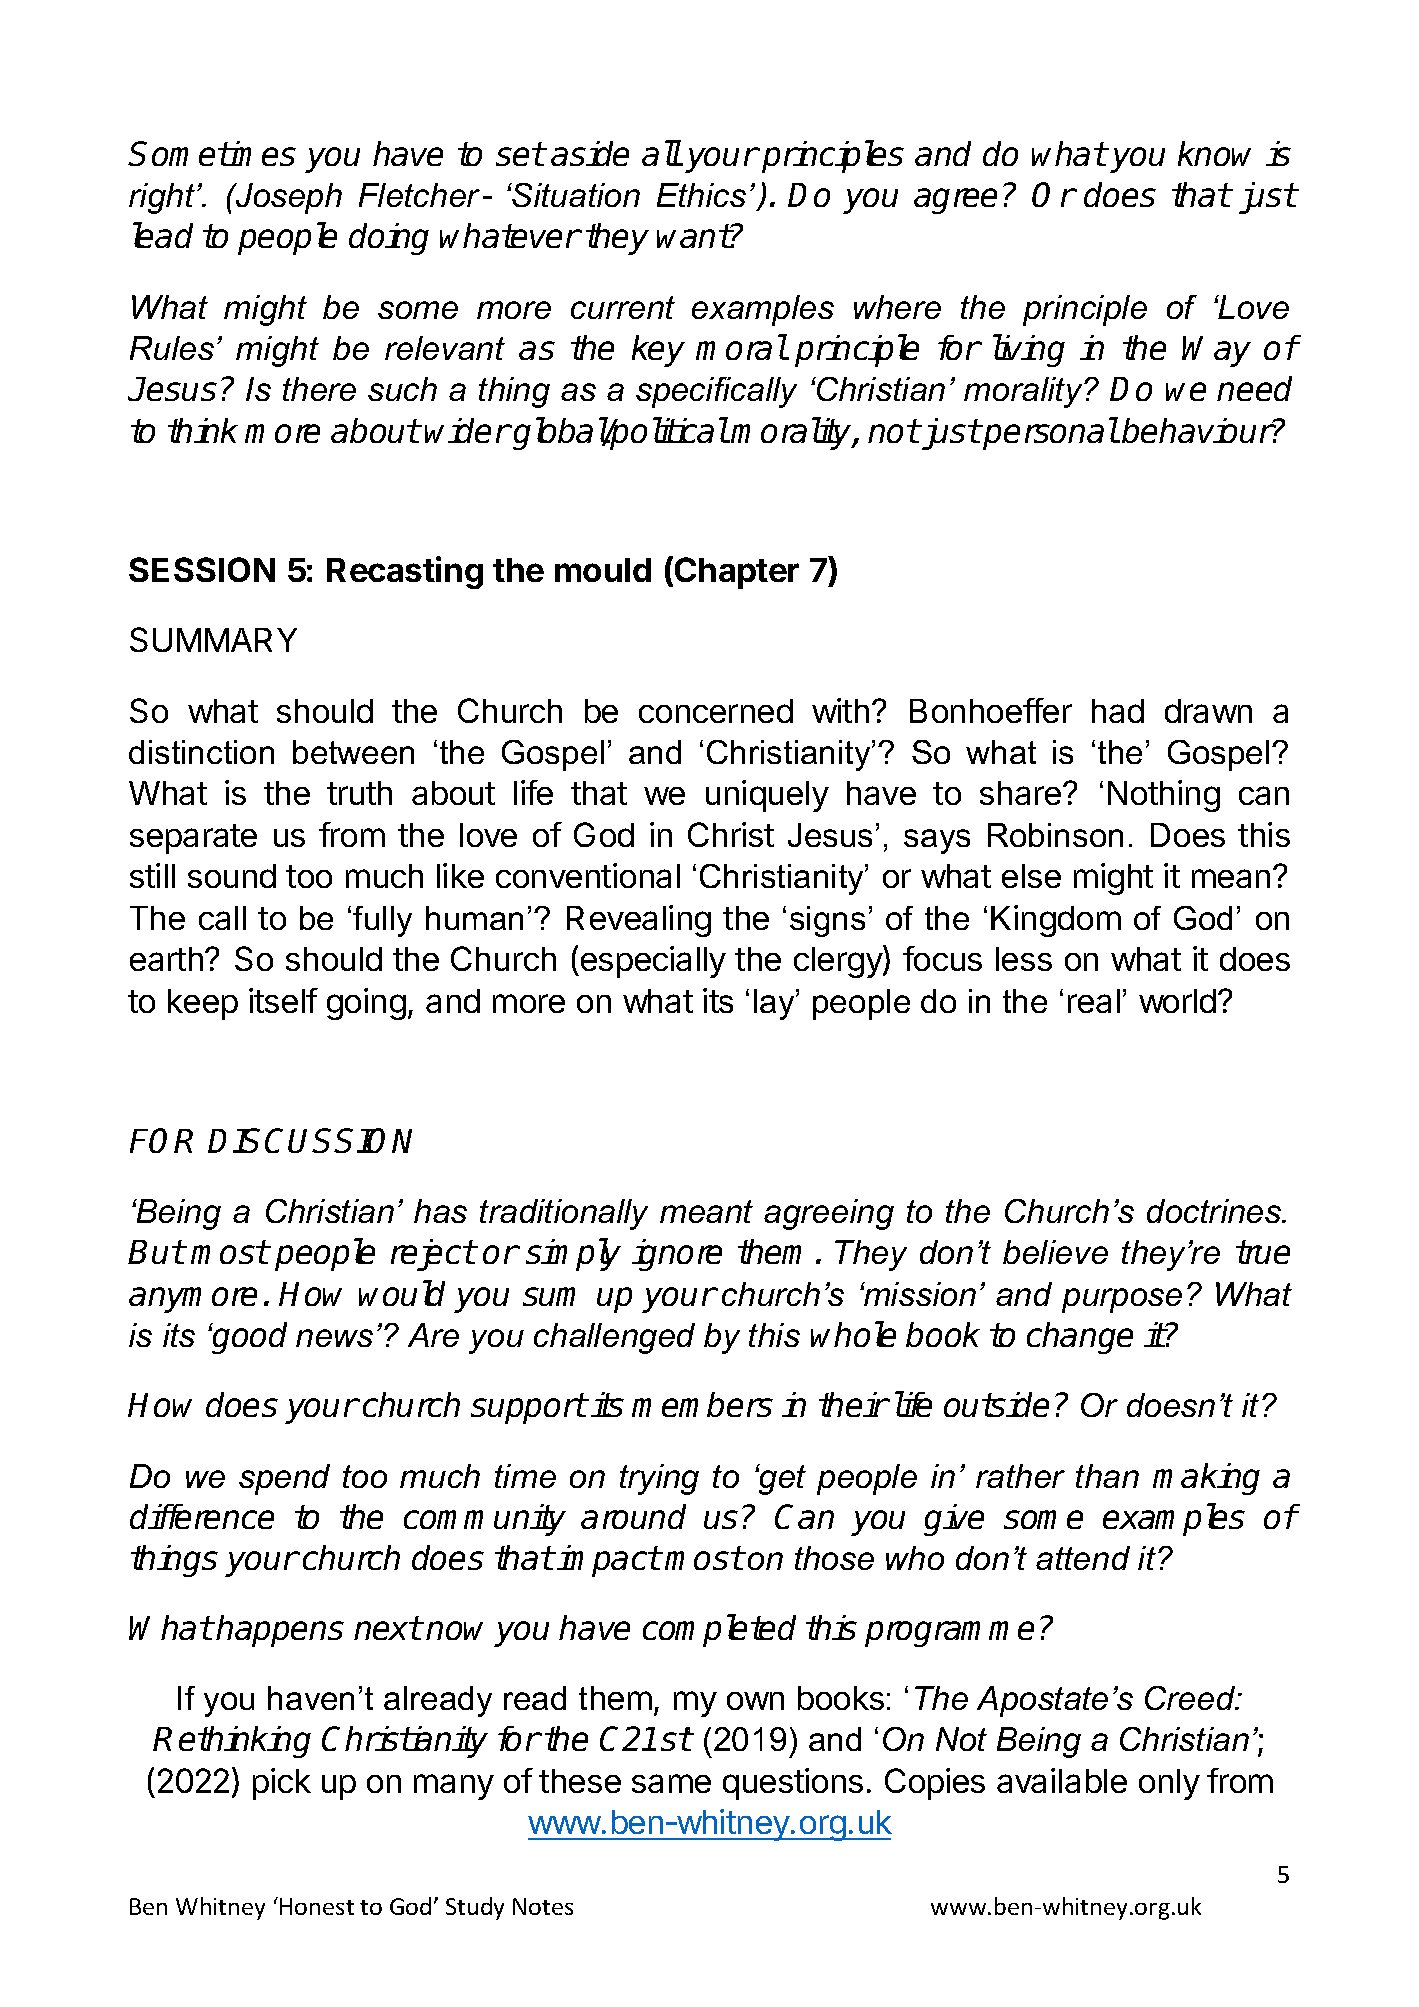 This page has width=1419, height=2007. Describe the element at coordinates (1029, 350) in the page. I see `living` at that location.
